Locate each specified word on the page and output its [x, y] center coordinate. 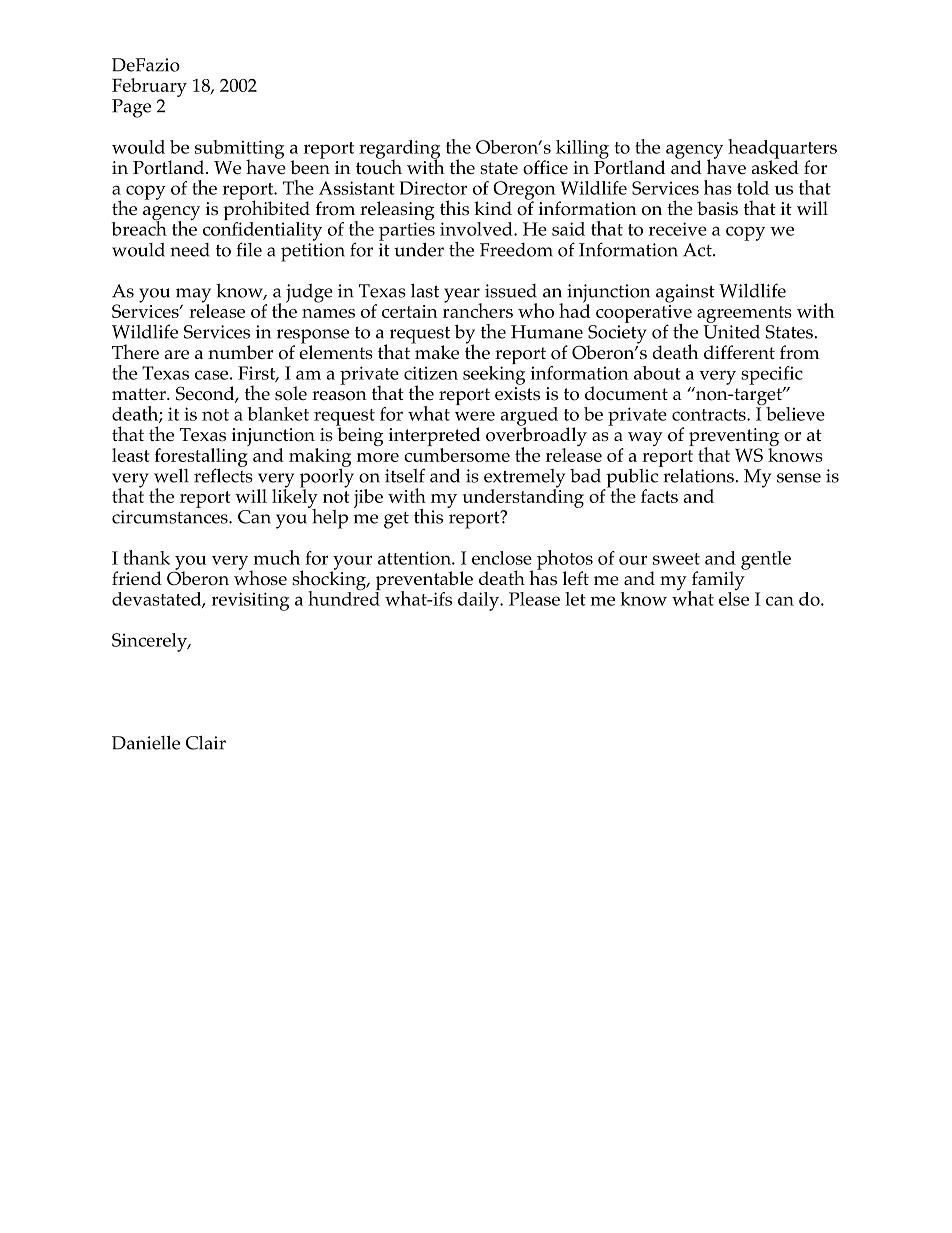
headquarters [782, 150]
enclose [502, 558]
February [149, 87]
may [193, 296]
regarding [399, 150]
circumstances [171, 517]
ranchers [478, 309]
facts [659, 496]
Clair [206, 742]
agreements [744, 314]
